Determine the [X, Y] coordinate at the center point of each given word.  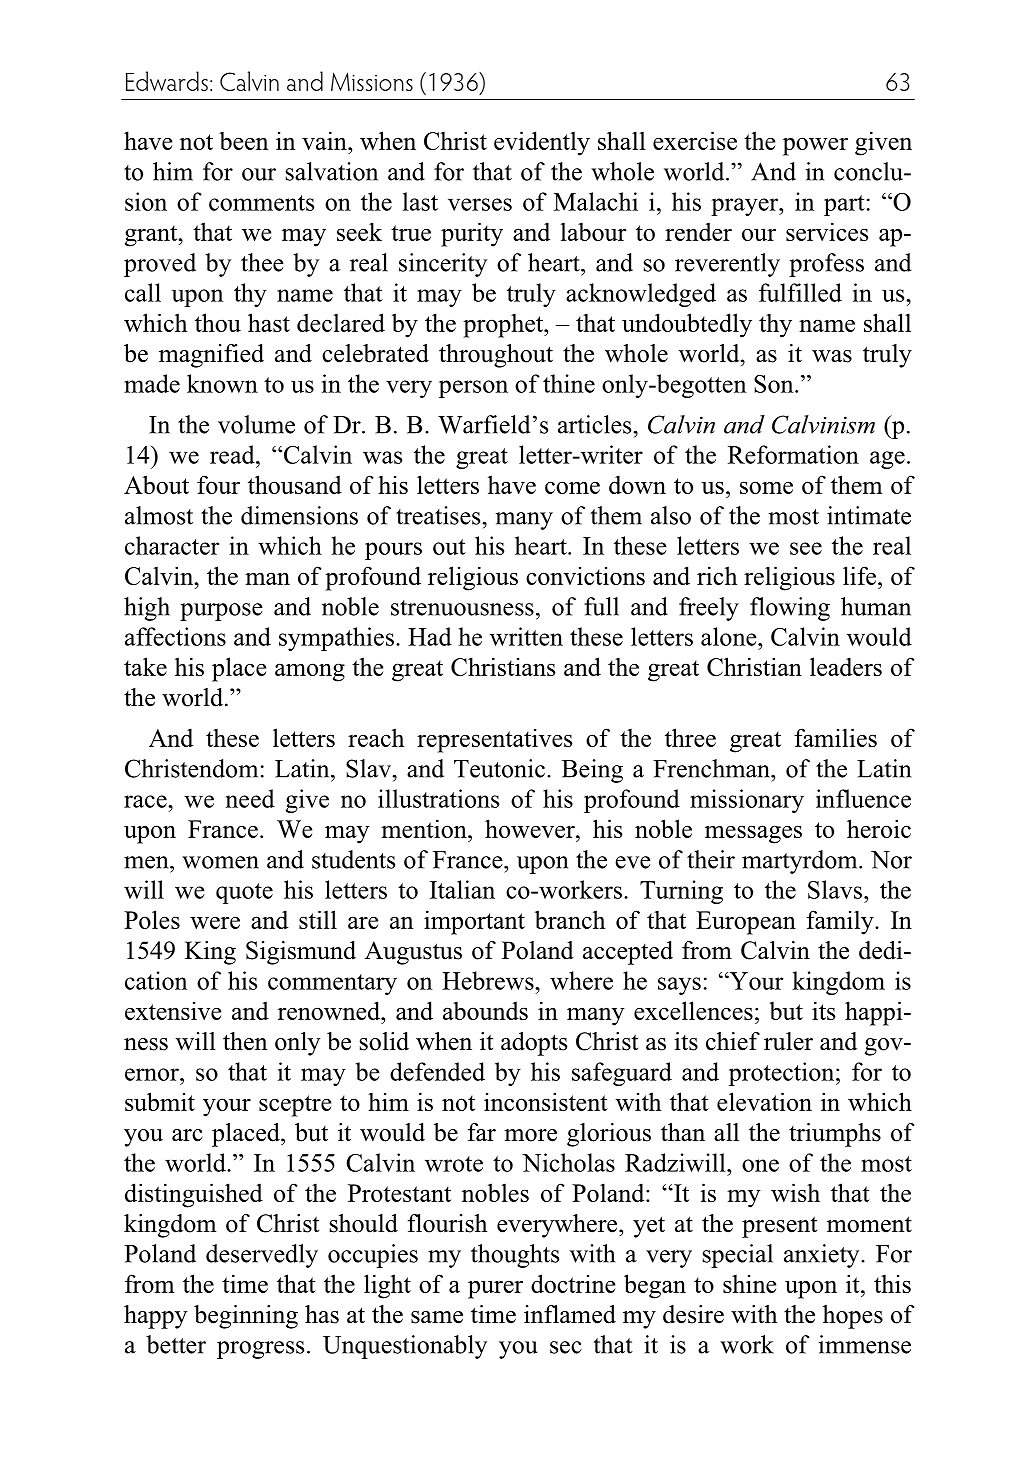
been [243, 141]
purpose [221, 612]
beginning [246, 1317]
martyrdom [801, 862]
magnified [211, 356]
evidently [542, 143]
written [526, 636]
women [220, 862]
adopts [534, 1044]
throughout [496, 356]
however [531, 828]
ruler [788, 1041]
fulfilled [800, 292]
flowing [790, 609]
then [245, 1041]
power [815, 146]
